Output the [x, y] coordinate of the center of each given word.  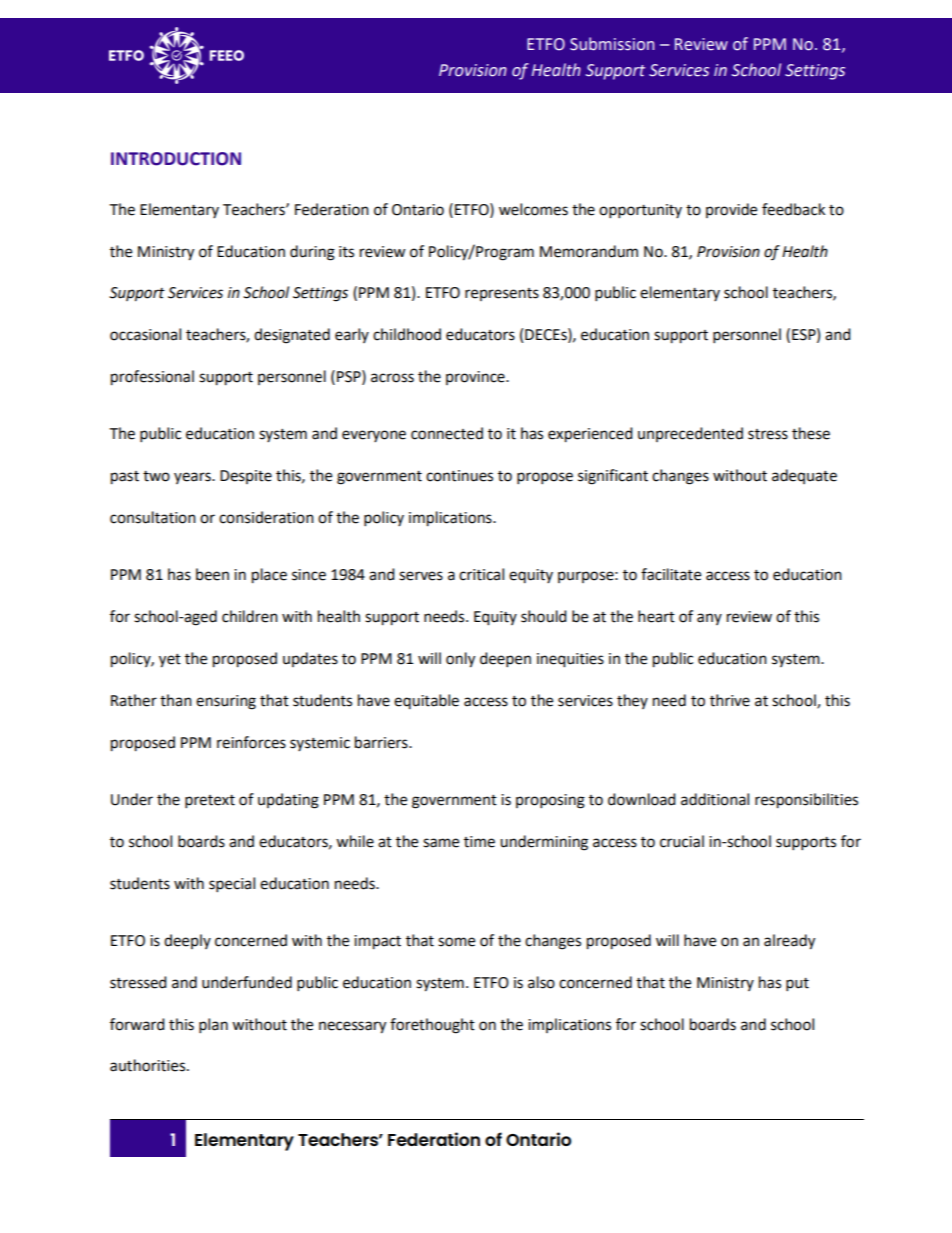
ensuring [226, 702]
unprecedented [690, 434]
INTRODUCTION [176, 159]
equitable [426, 701]
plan [213, 1026]
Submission [612, 44]
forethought [432, 1026]
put [797, 985]
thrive [730, 700]
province [476, 378]
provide [731, 210]
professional [152, 378]
